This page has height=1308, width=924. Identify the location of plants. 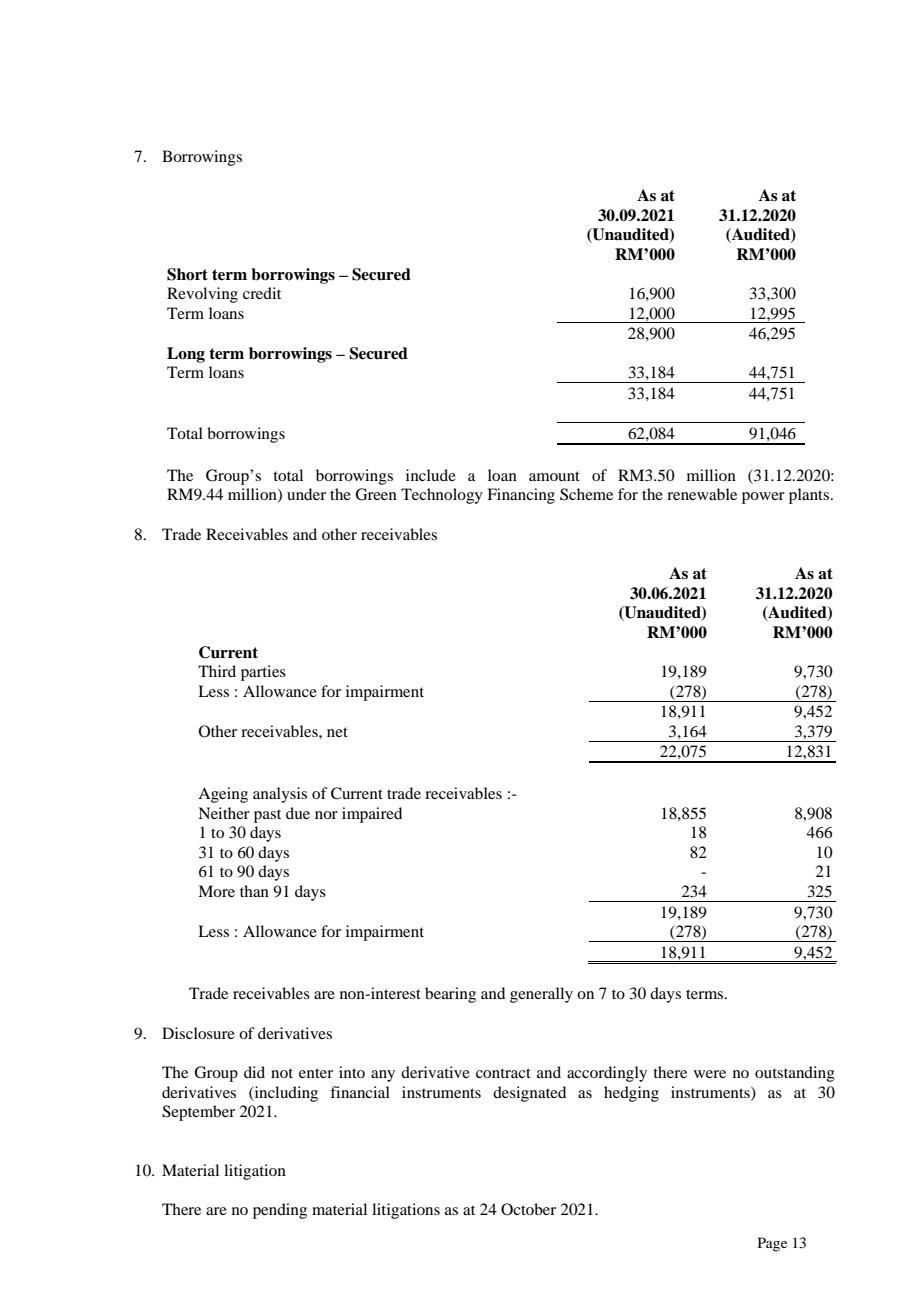
(809, 496).
